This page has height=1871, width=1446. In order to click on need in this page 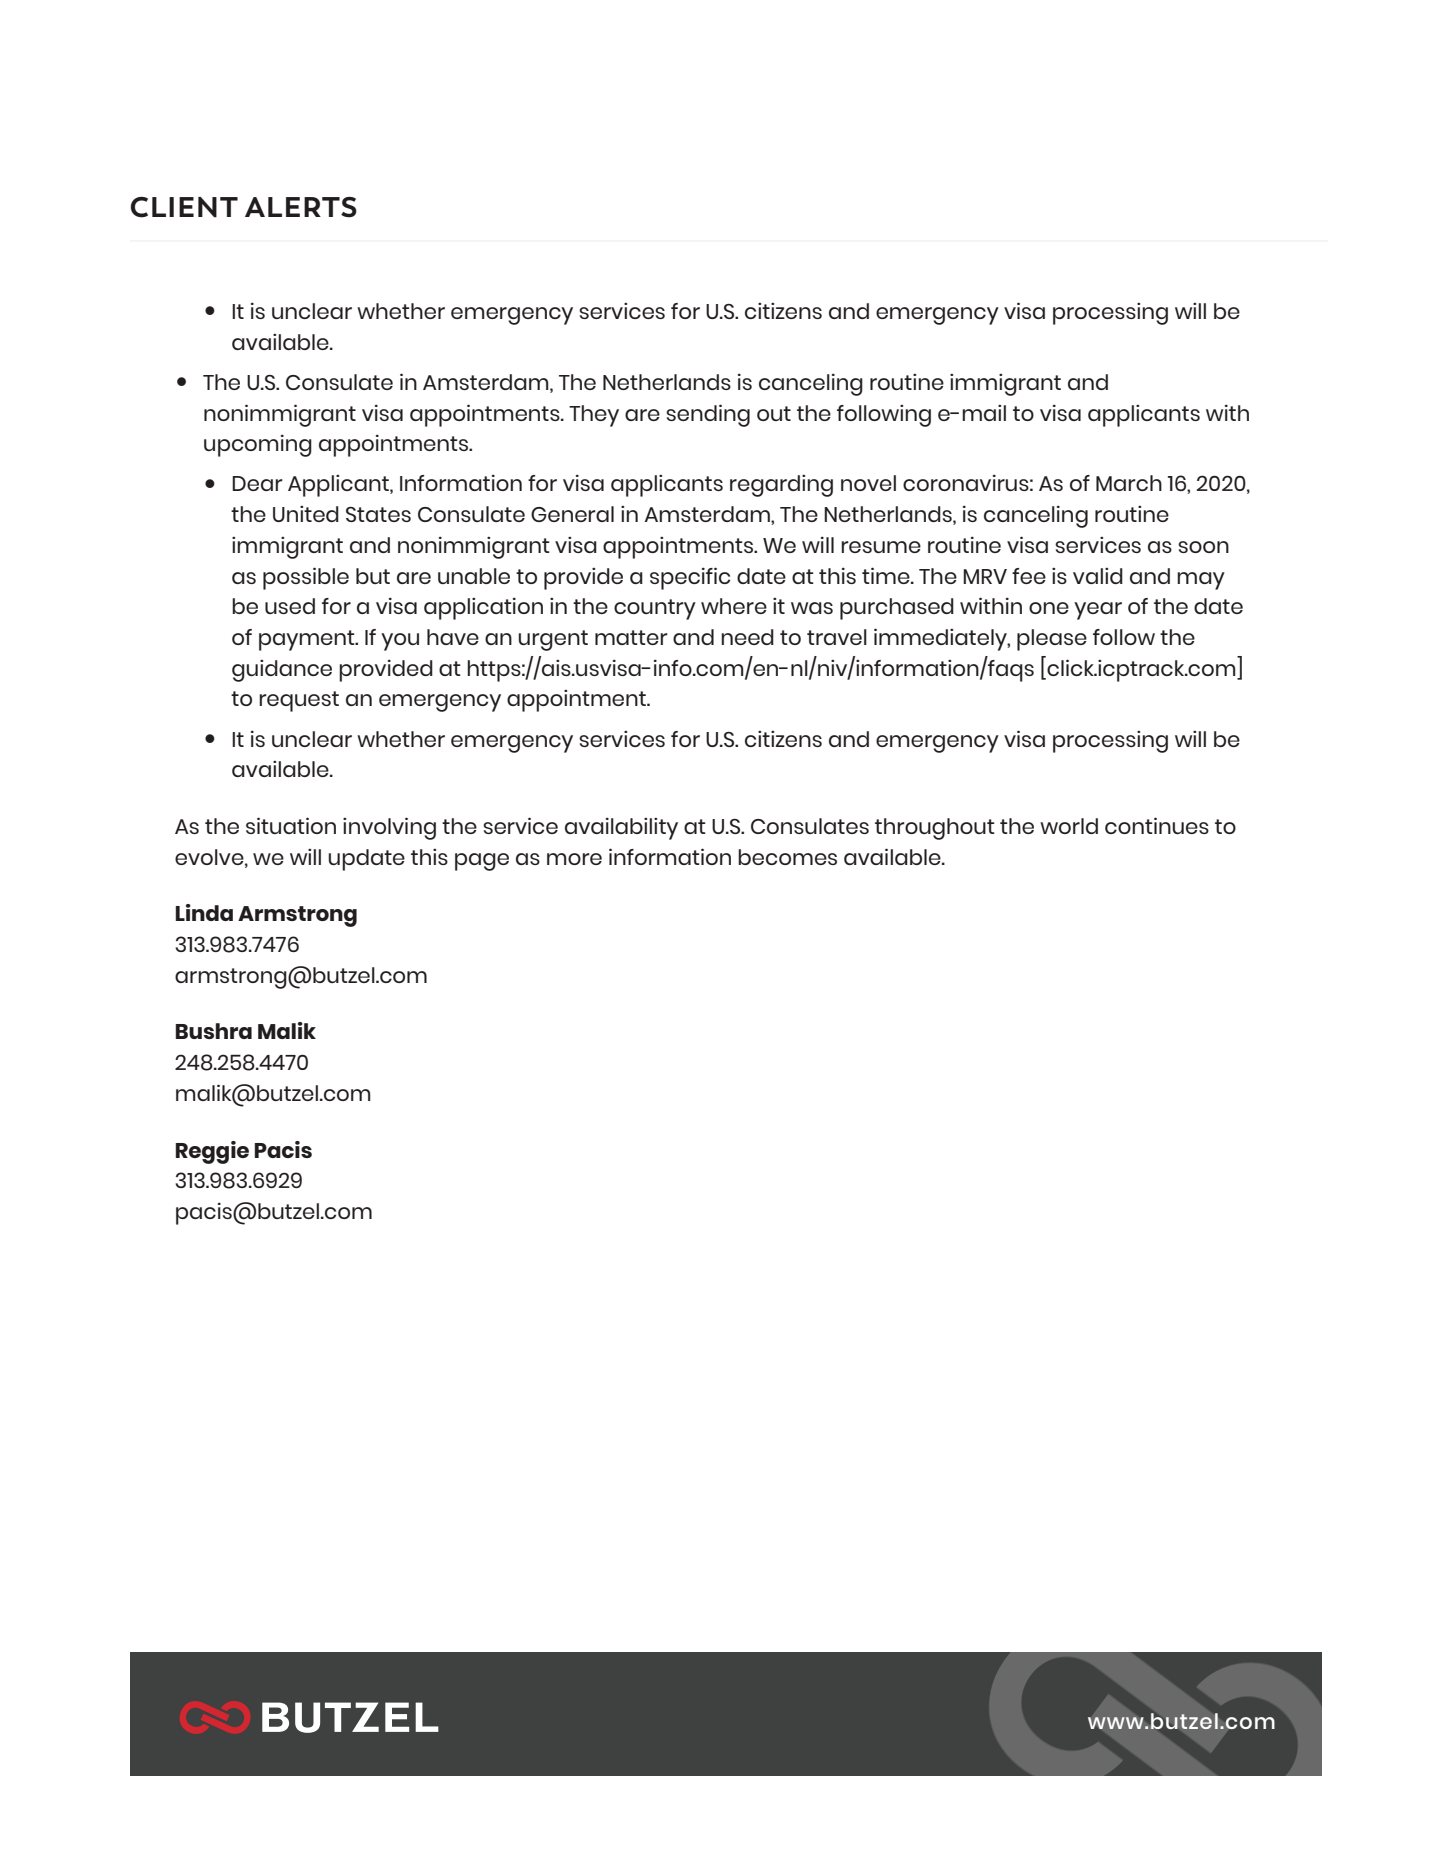, I will do `click(747, 637)`.
